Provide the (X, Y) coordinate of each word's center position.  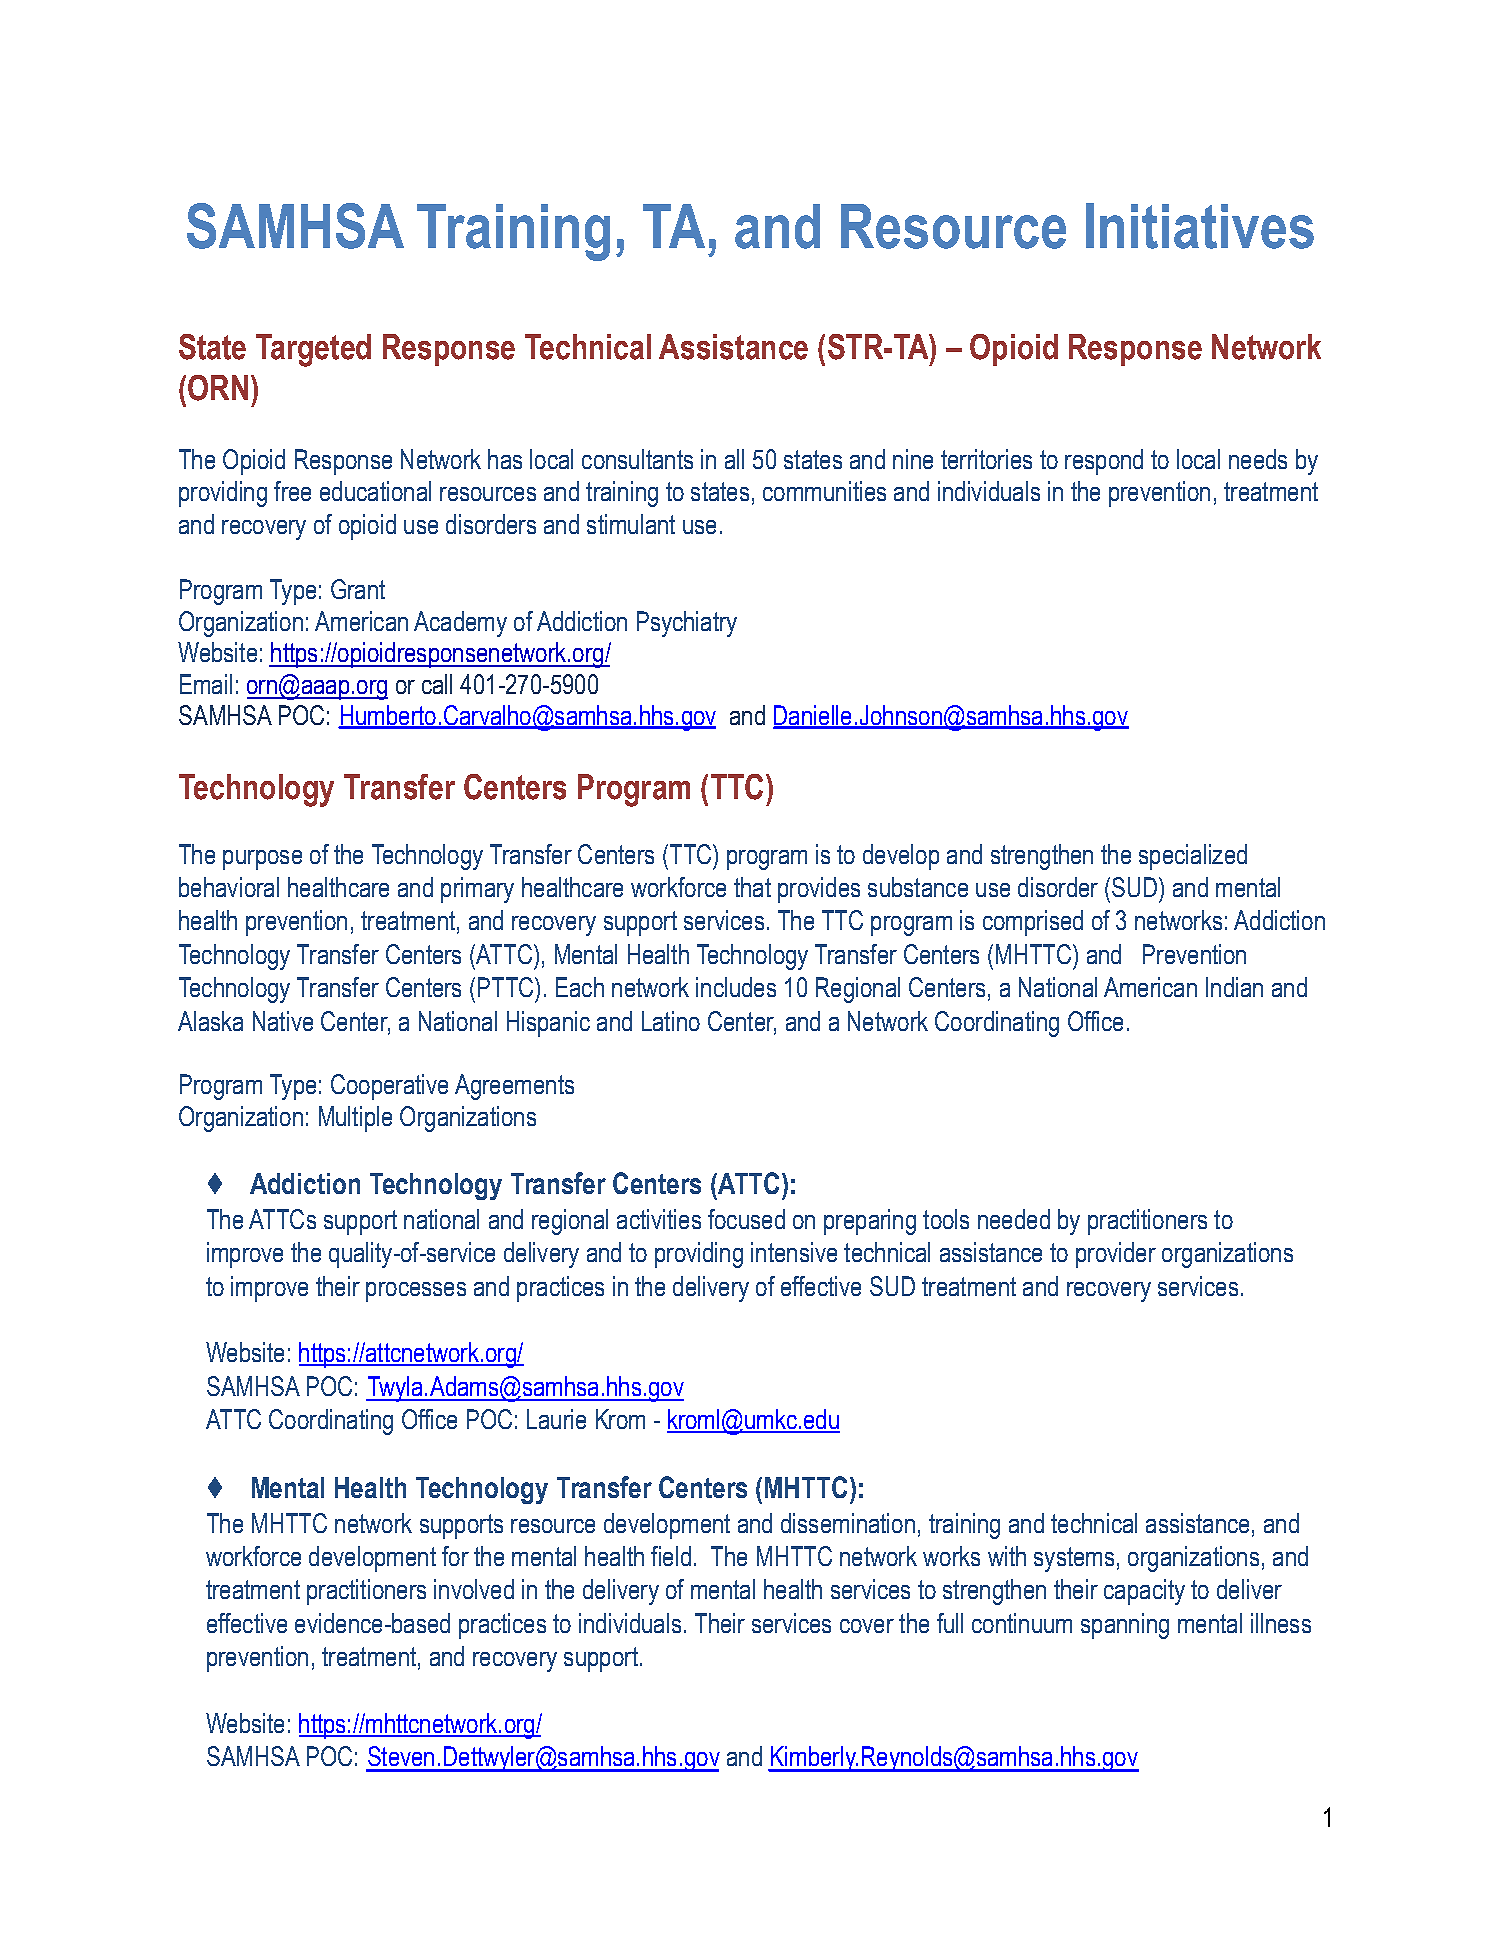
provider (1116, 1255)
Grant (358, 589)
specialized (1193, 857)
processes (416, 1292)
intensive (794, 1252)
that (752, 887)
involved (474, 1589)
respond (1104, 462)
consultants (637, 459)
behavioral (229, 887)
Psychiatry (687, 624)
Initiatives (1200, 226)
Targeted (313, 350)
